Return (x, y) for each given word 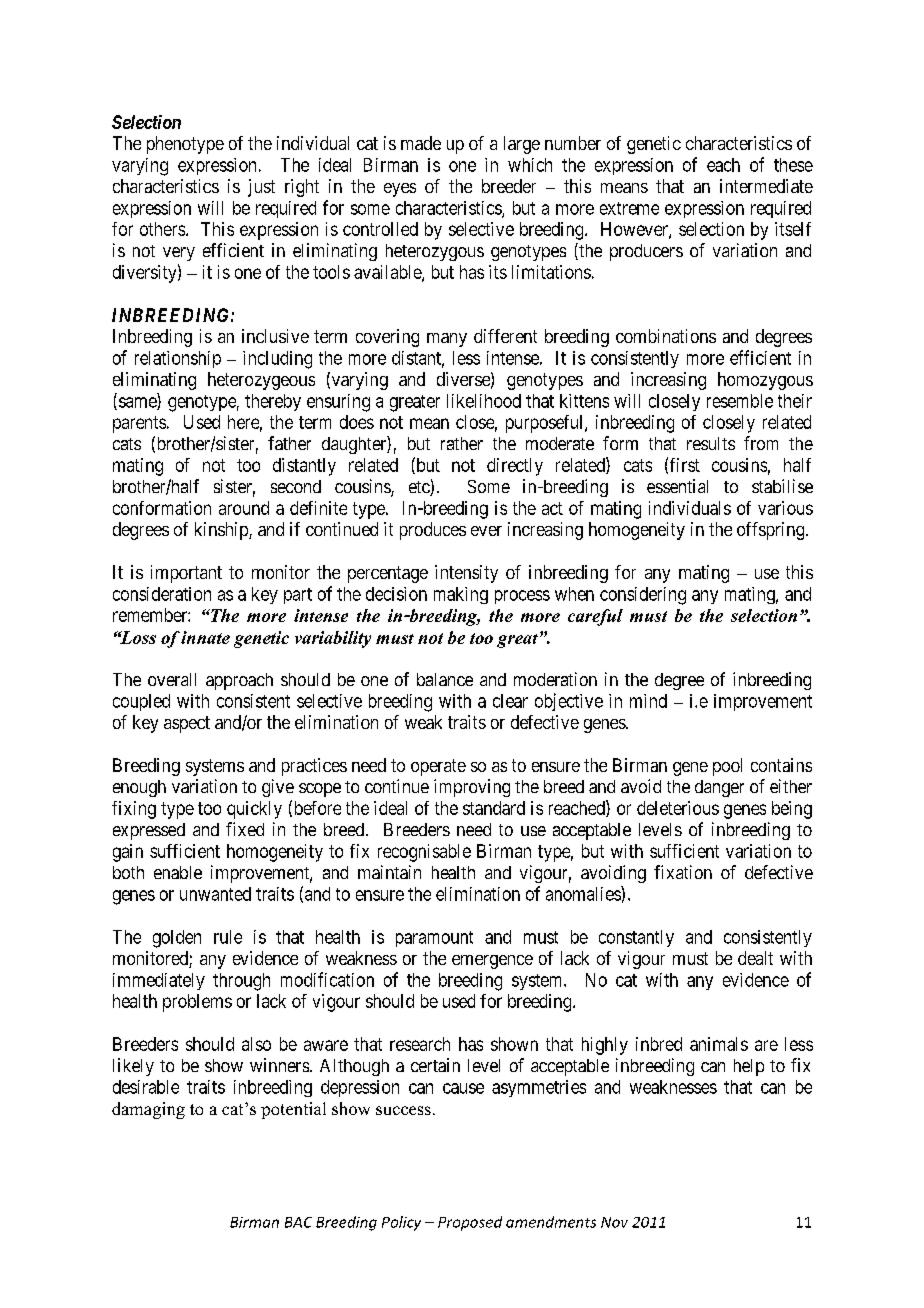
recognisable (424, 853)
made (421, 143)
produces (433, 531)
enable (178, 872)
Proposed (470, 1223)
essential (677, 486)
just (261, 188)
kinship (222, 531)
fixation (683, 872)
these (793, 165)
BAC (298, 1222)
